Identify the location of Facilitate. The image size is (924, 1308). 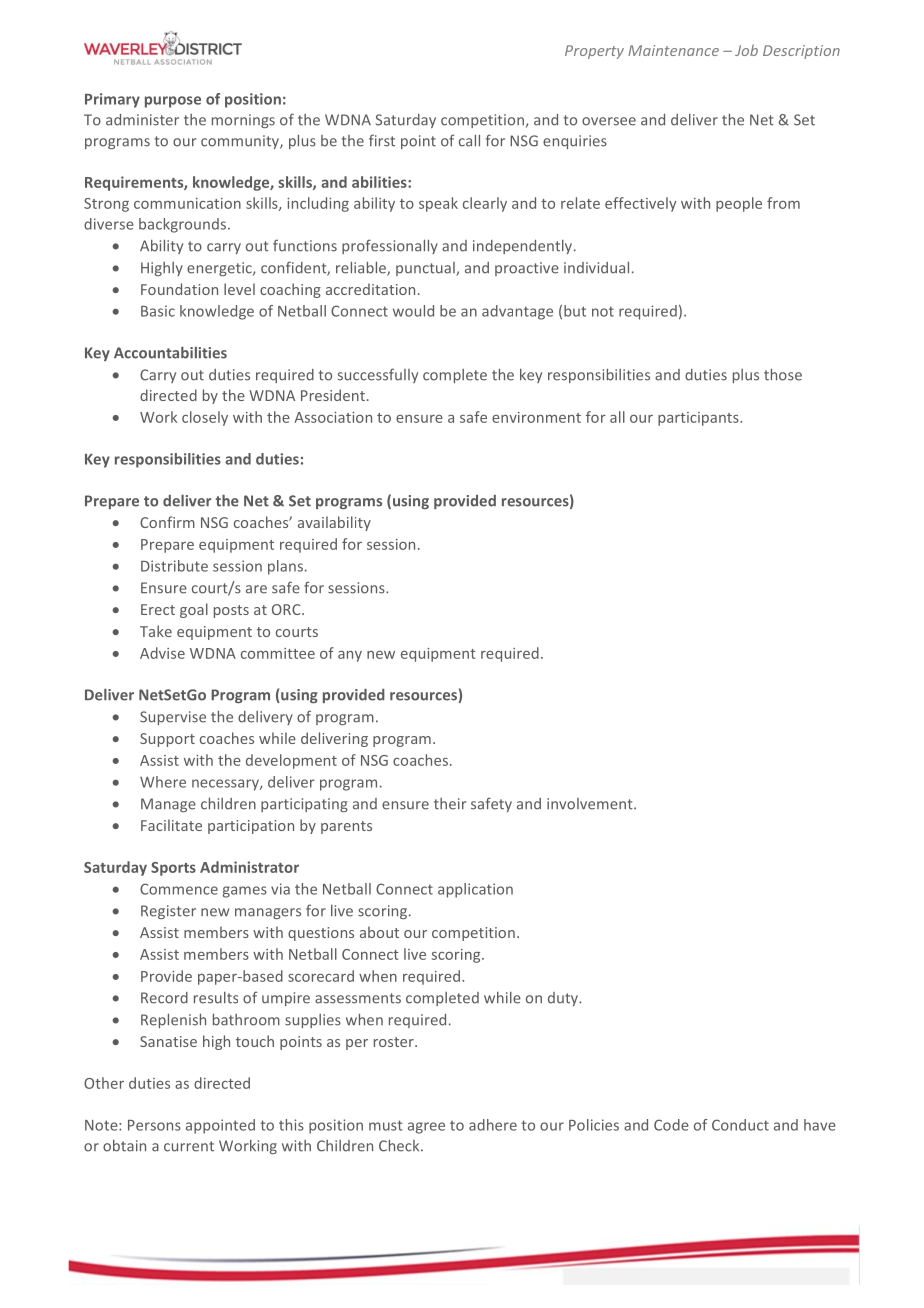
(171, 825).
